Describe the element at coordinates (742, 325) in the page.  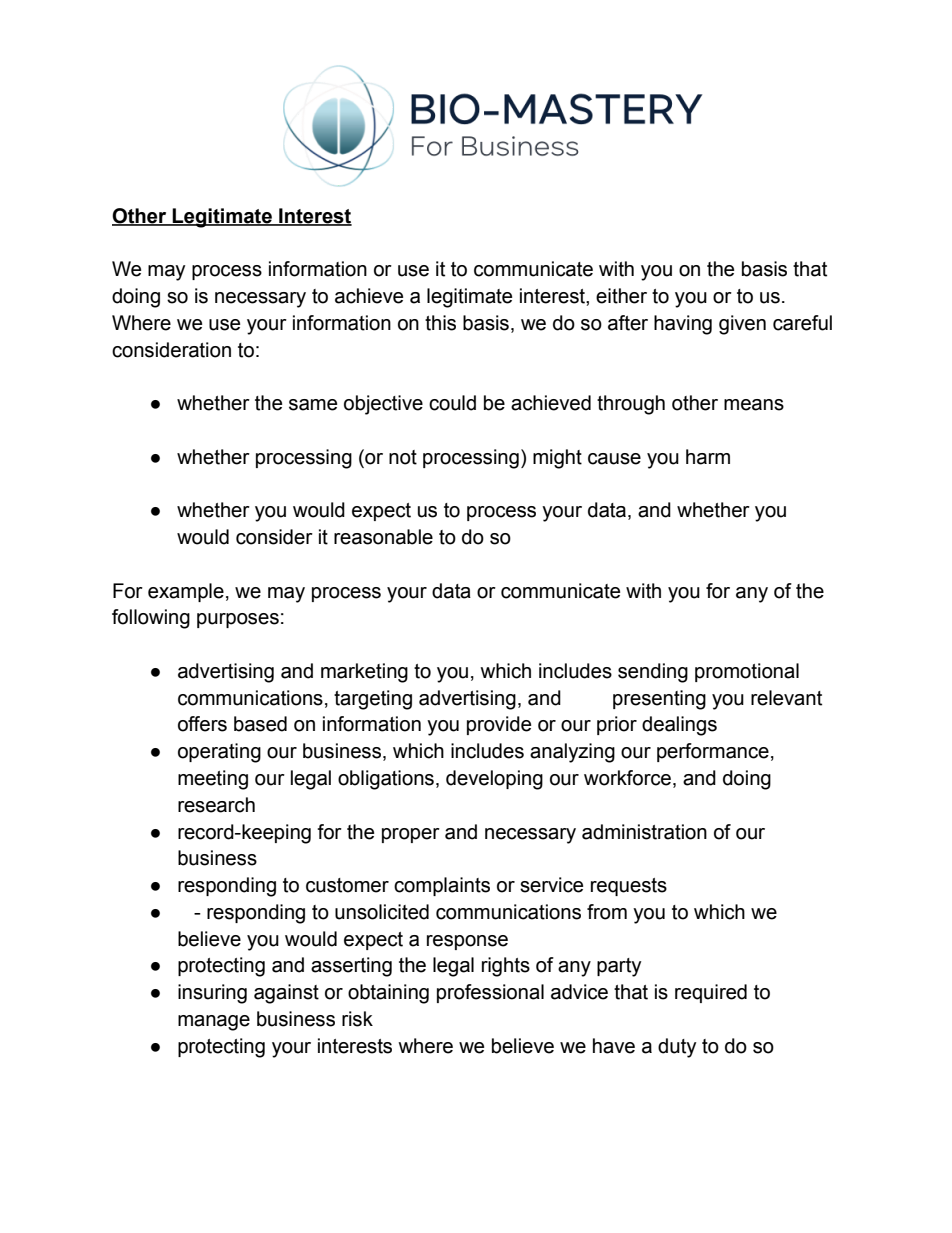
I see `given` at that location.
